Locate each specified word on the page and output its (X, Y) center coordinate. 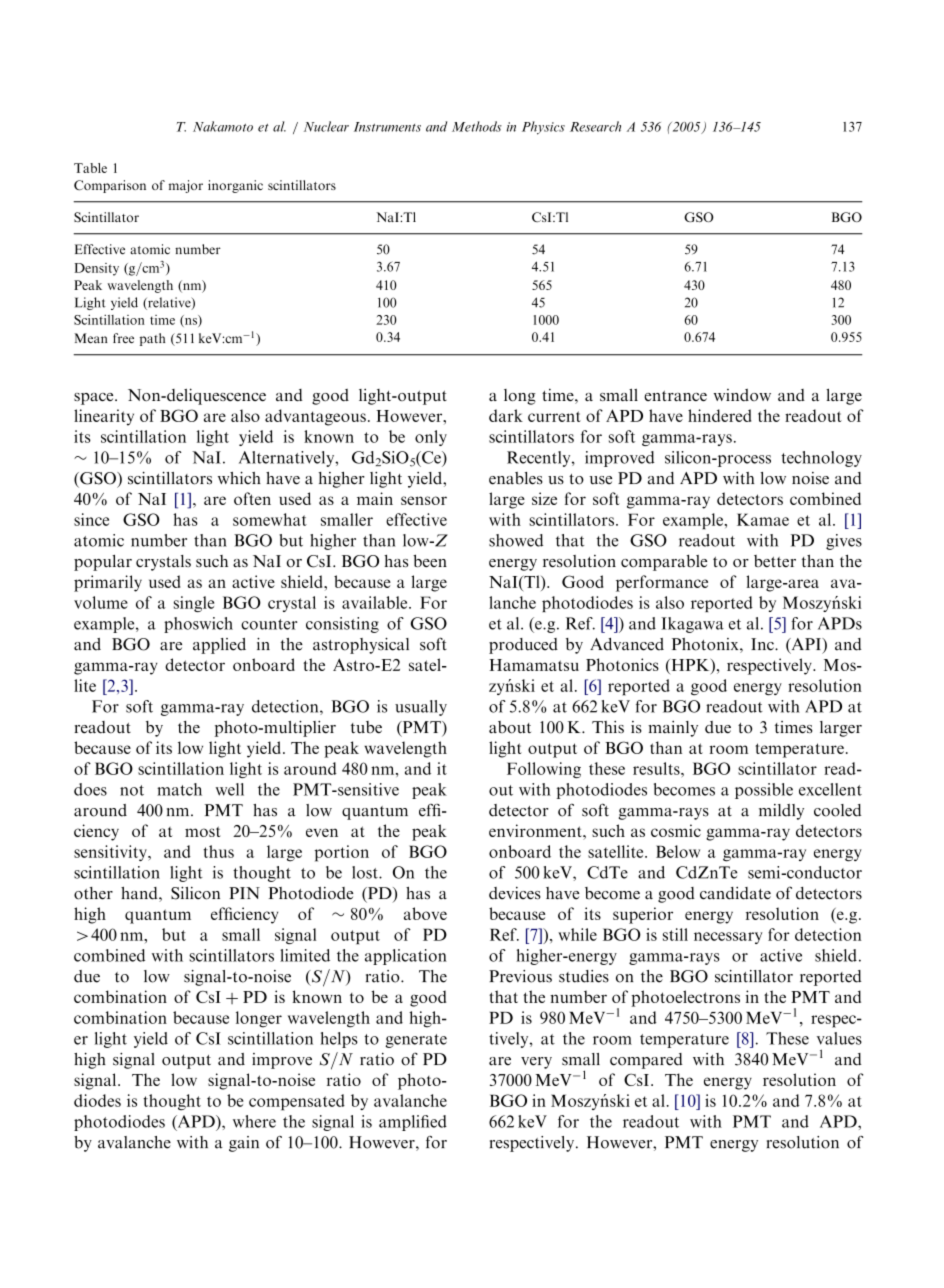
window (742, 395)
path (152, 339)
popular (103, 563)
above (425, 913)
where (254, 1121)
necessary (728, 938)
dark (506, 415)
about (510, 727)
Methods (477, 126)
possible (764, 791)
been (430, 560)
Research (595, 126)
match (179, 789)
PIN (244, 893)
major (186, 186)
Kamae (763, 519)
